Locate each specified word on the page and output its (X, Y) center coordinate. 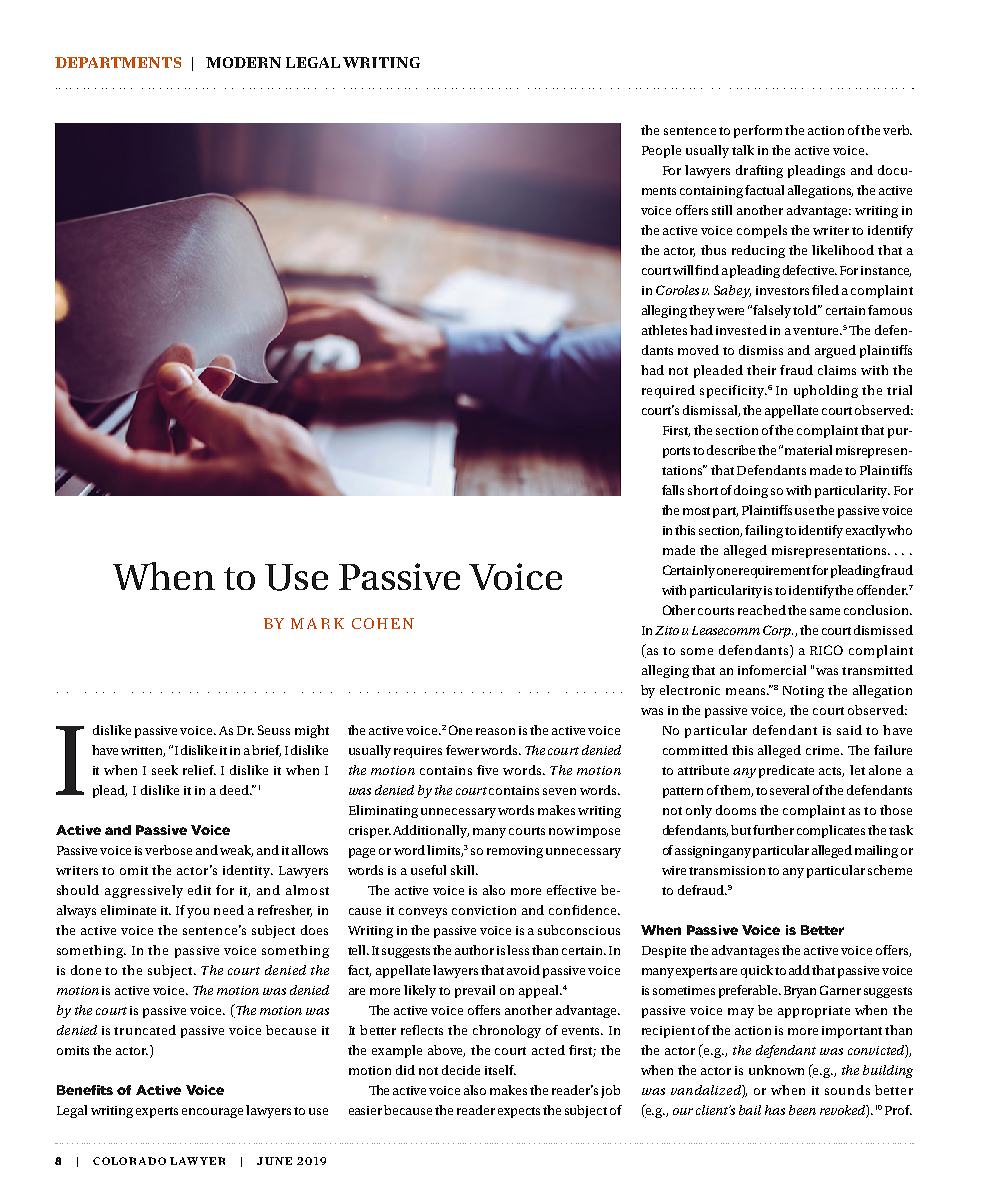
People (661, 151)
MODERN (243, 62)
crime (824, 750)
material (808, 450)
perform (758, 131)
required (668, 391)
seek (165, 770)
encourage (212, 1113)
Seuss (274, 730)
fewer (462, 750)
